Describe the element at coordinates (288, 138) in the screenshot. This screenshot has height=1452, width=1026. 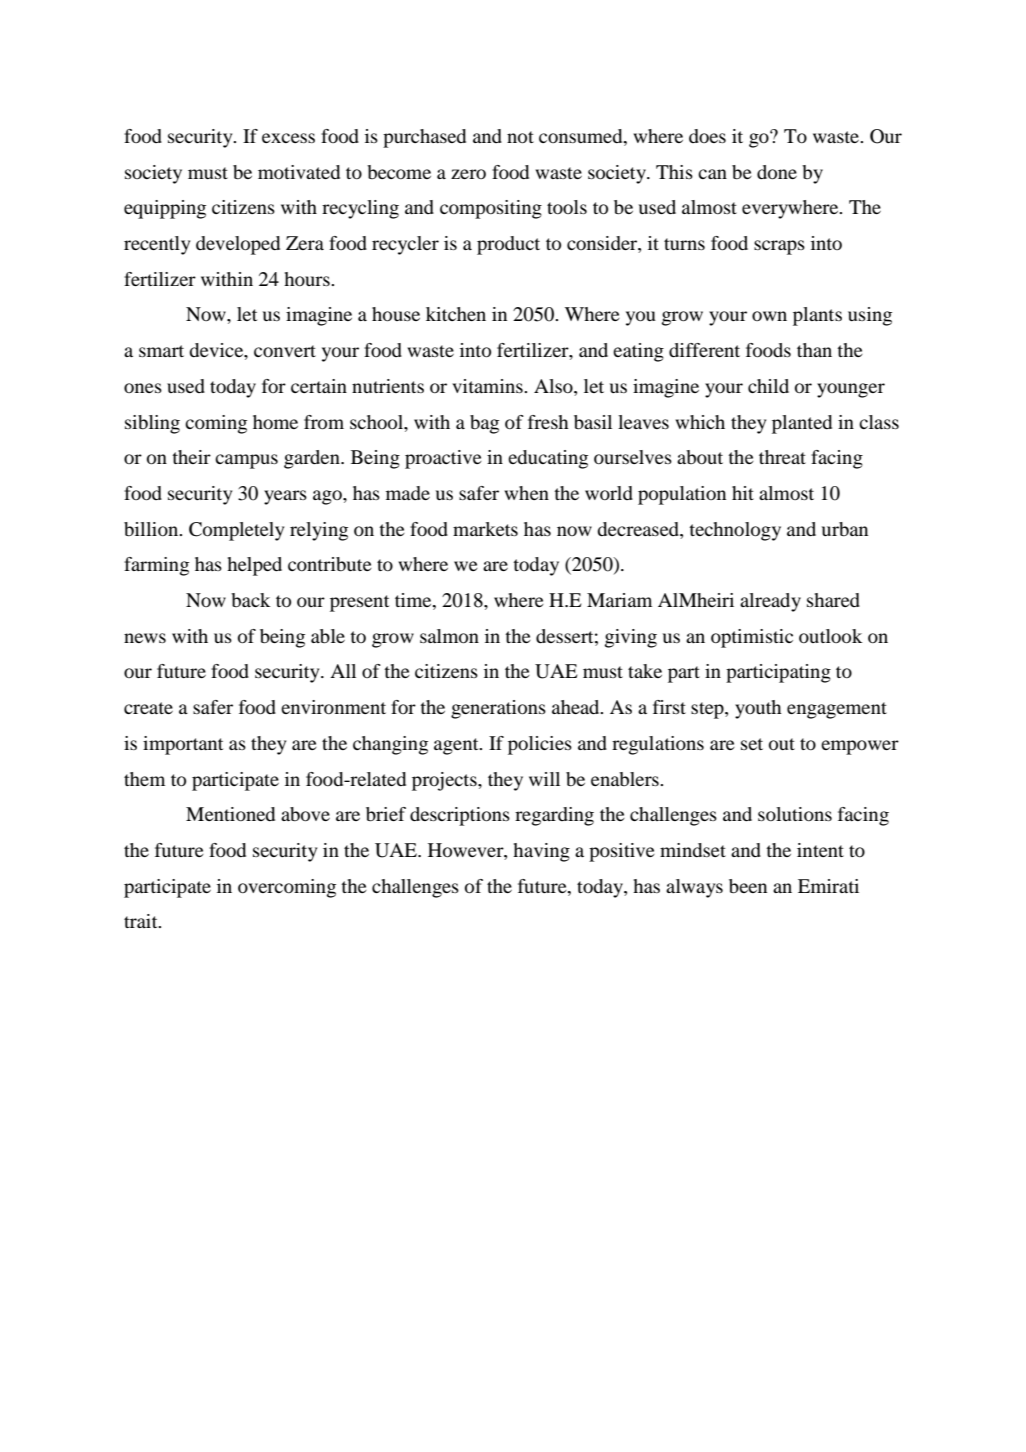
I see `excess` at that location.
